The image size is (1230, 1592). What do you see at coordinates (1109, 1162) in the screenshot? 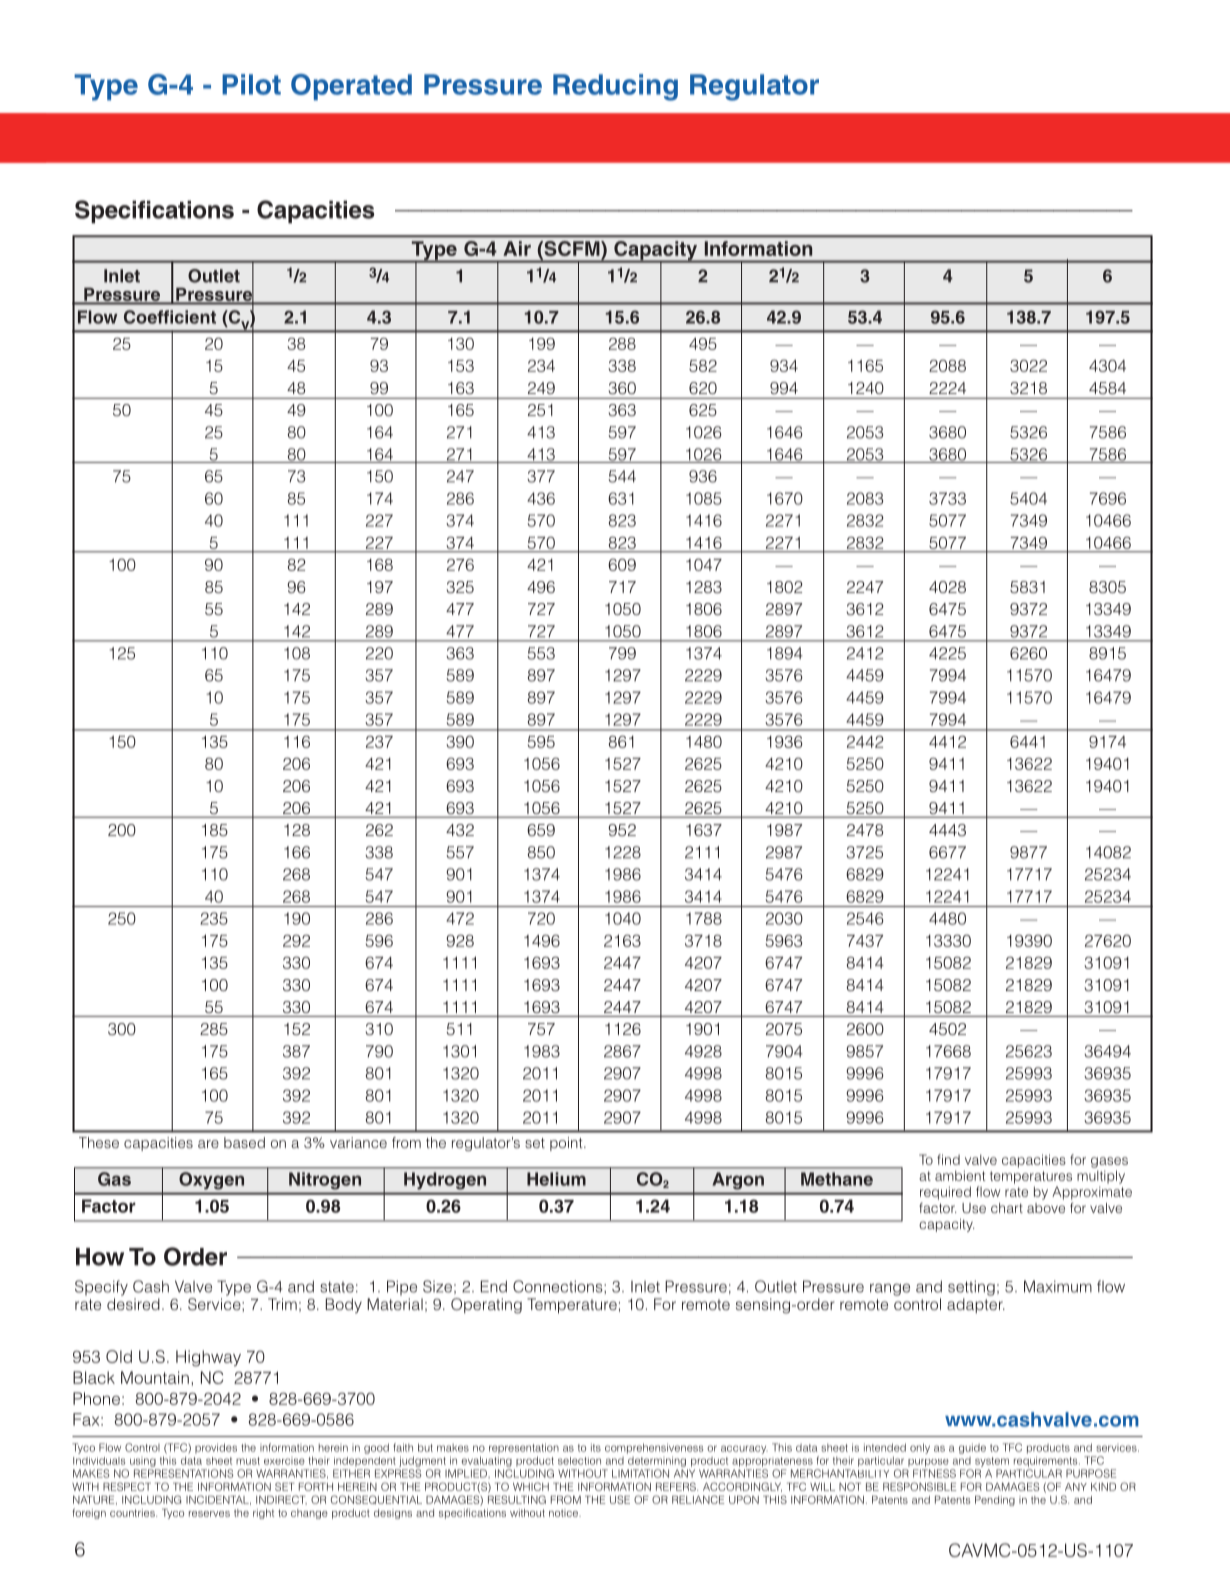
I see `gases` at bounding box center [1109, 1162].
